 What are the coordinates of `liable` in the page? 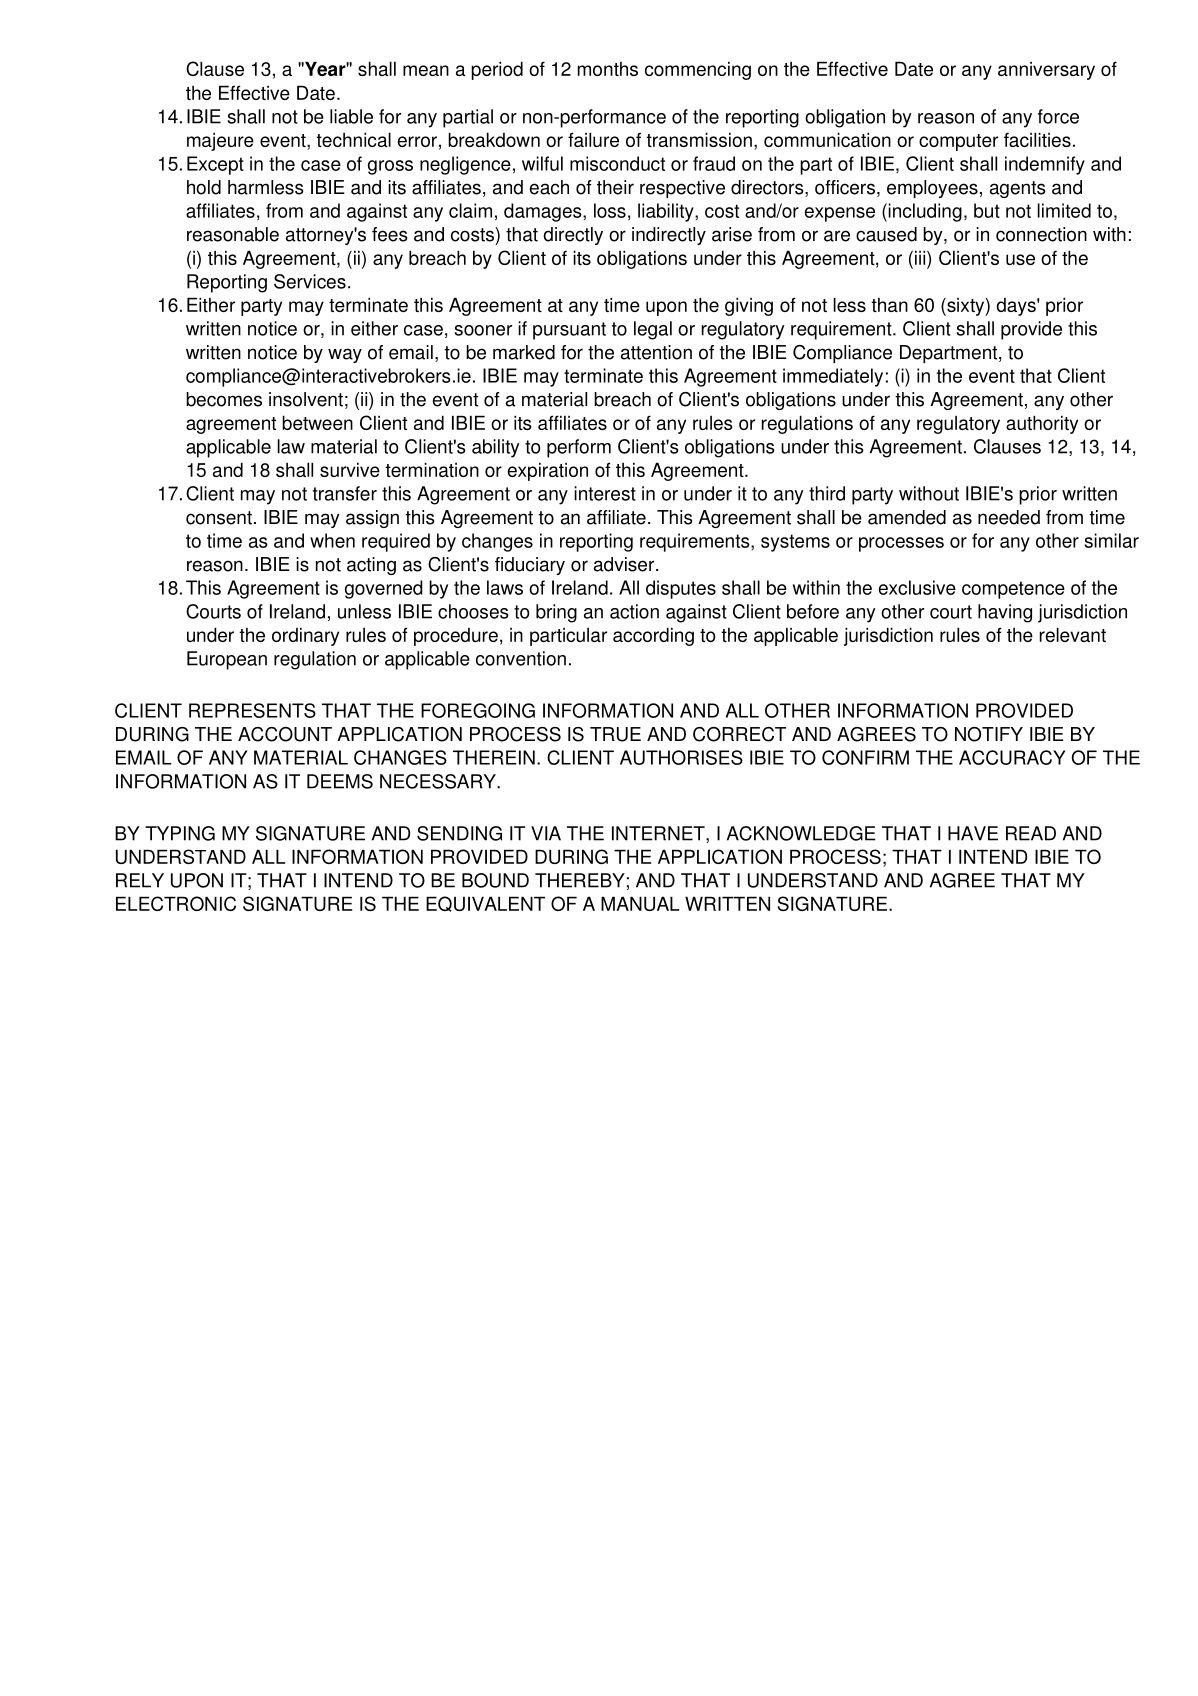 It's located at (351, 116).
